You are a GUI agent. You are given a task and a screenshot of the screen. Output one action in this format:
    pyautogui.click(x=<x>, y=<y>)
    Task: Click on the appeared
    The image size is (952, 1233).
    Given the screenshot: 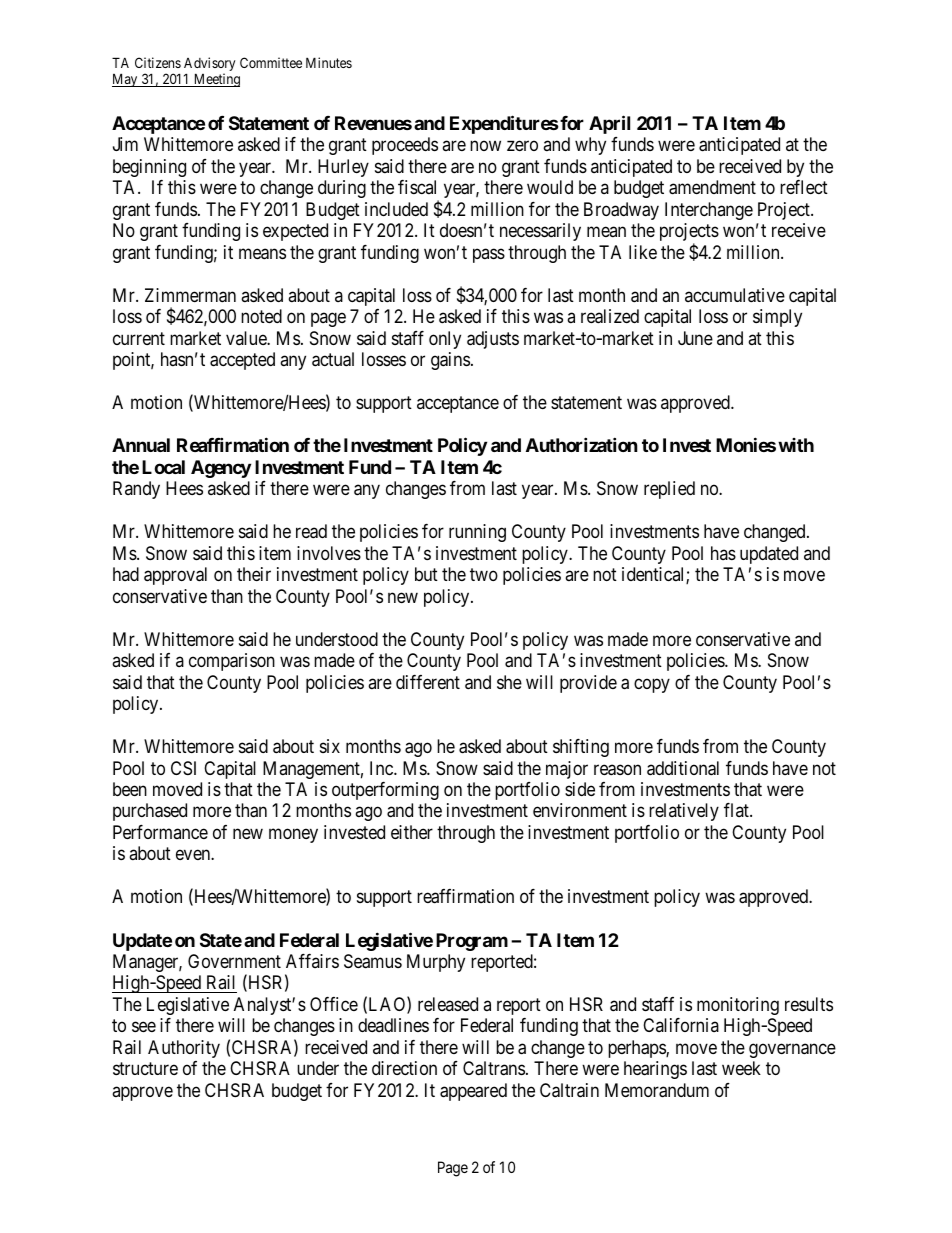 What is the action you would take?
    pyautogui.click(x=473, y=1092)
